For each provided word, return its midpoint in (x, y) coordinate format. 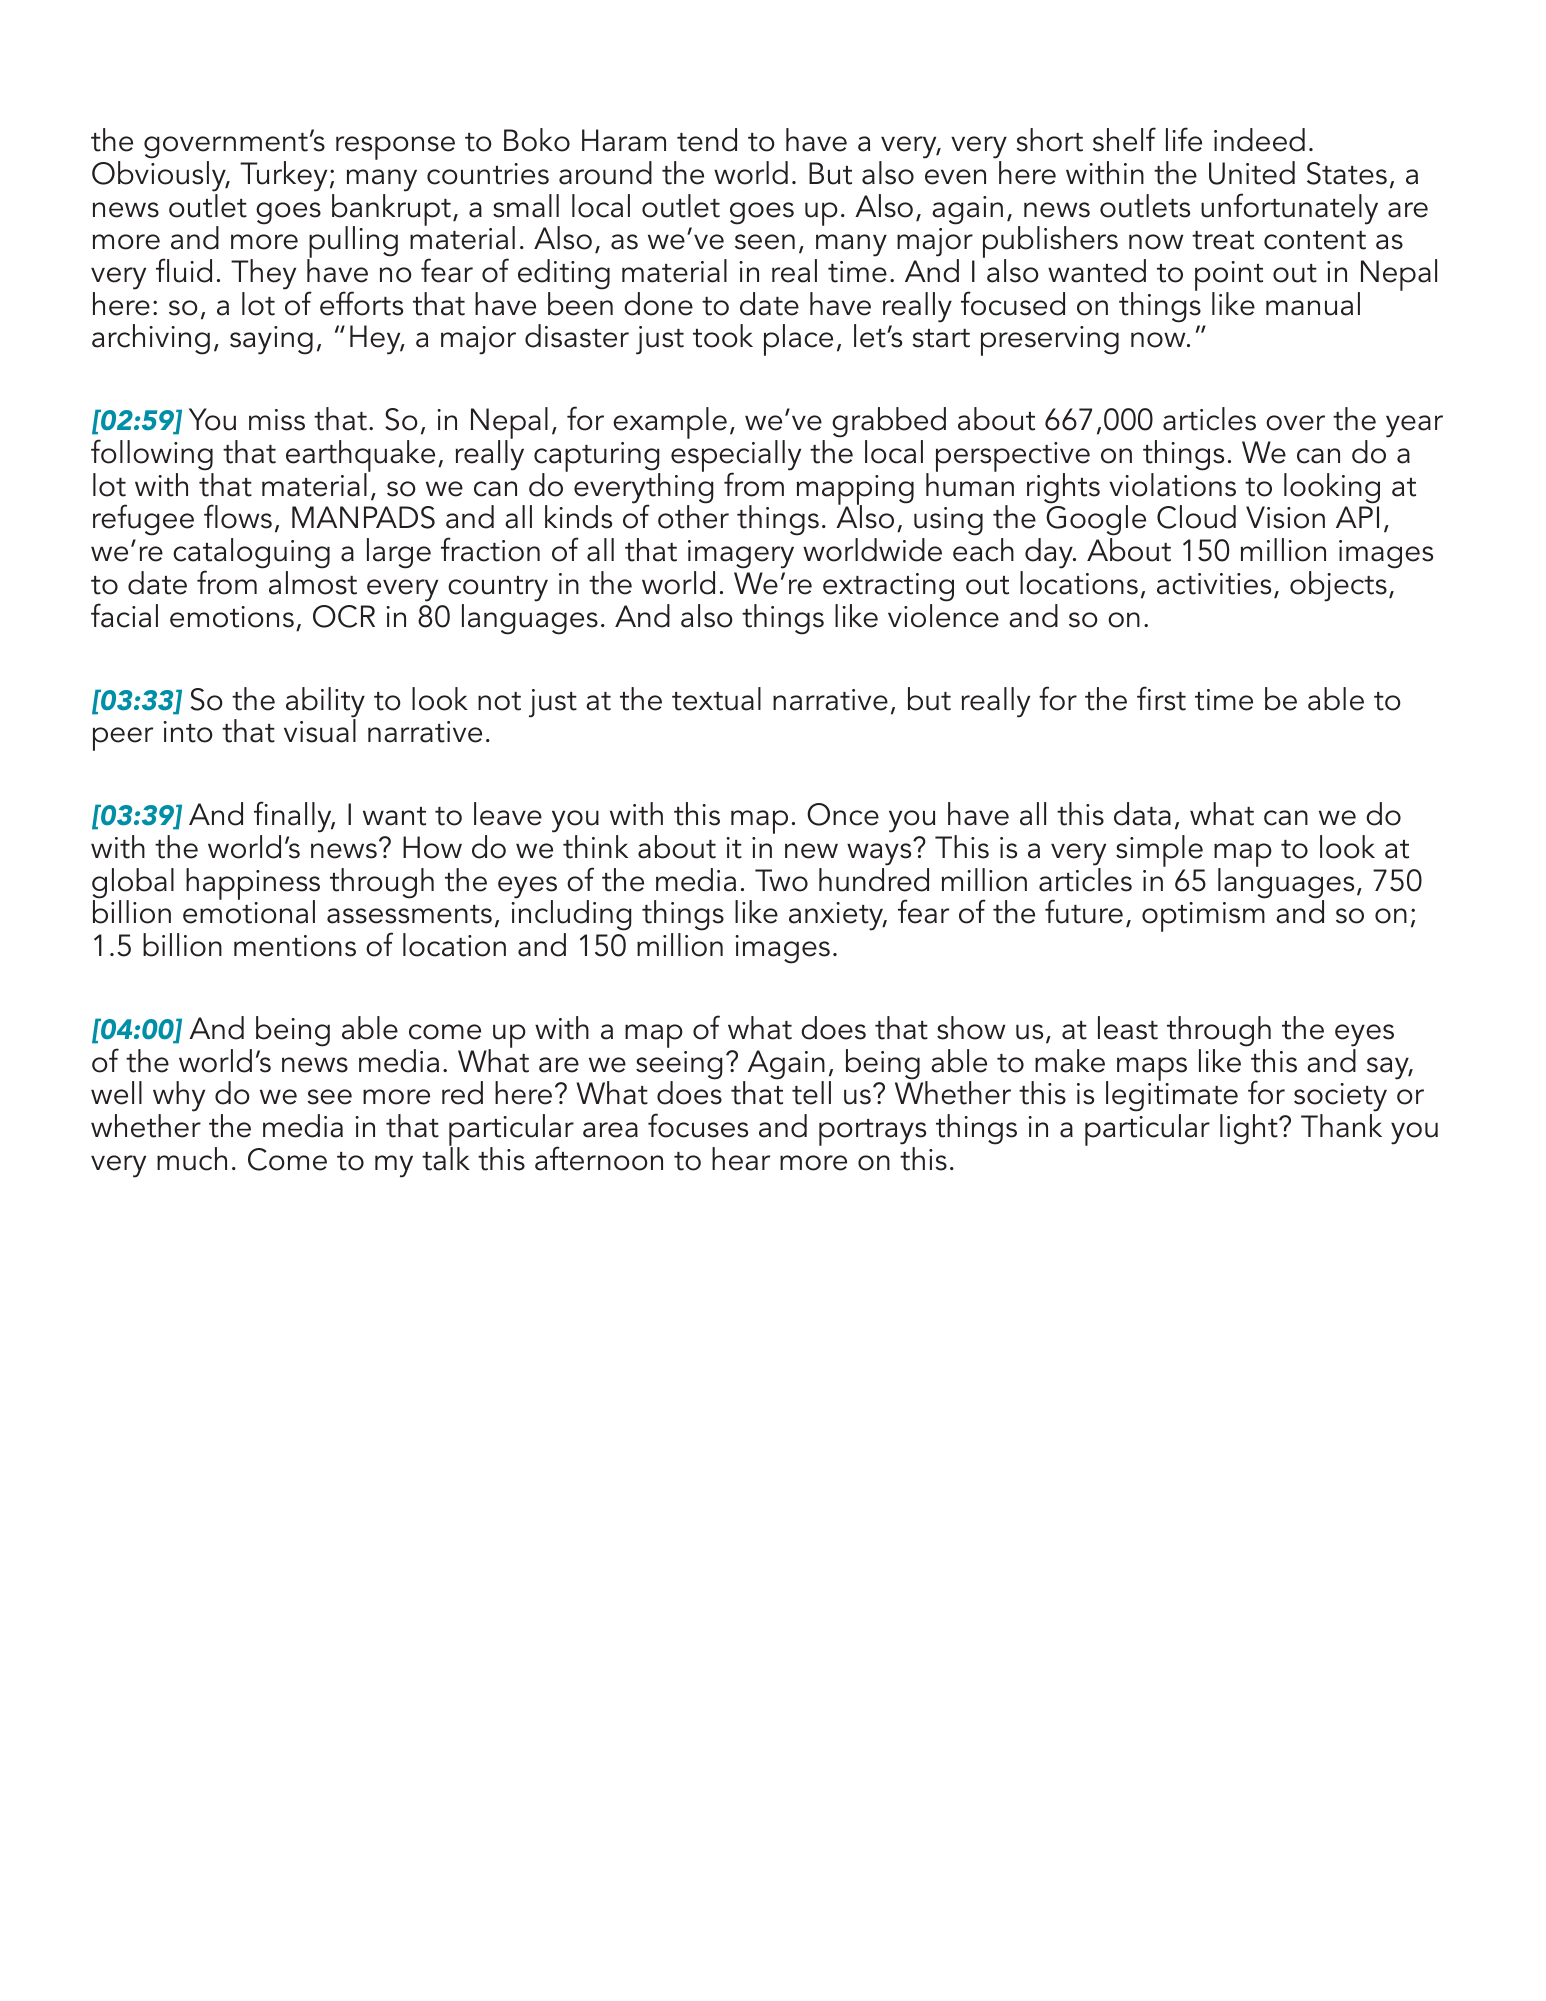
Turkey (283, 176)
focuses (698, 1125)
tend (707, 140)
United (1252, 173)
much (192, 1159)
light (1250, 1129)
